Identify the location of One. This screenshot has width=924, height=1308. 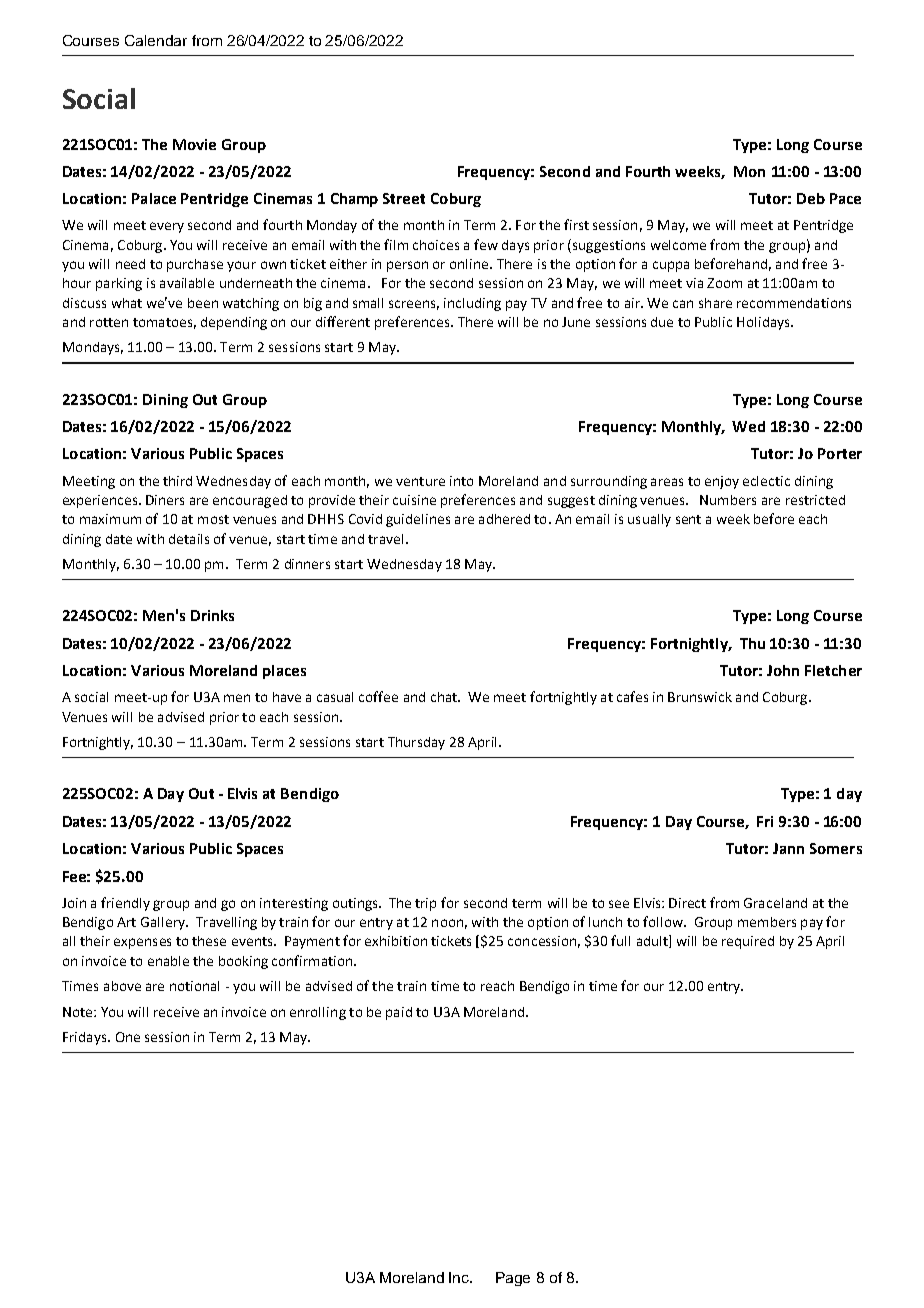
(128, 1037).
